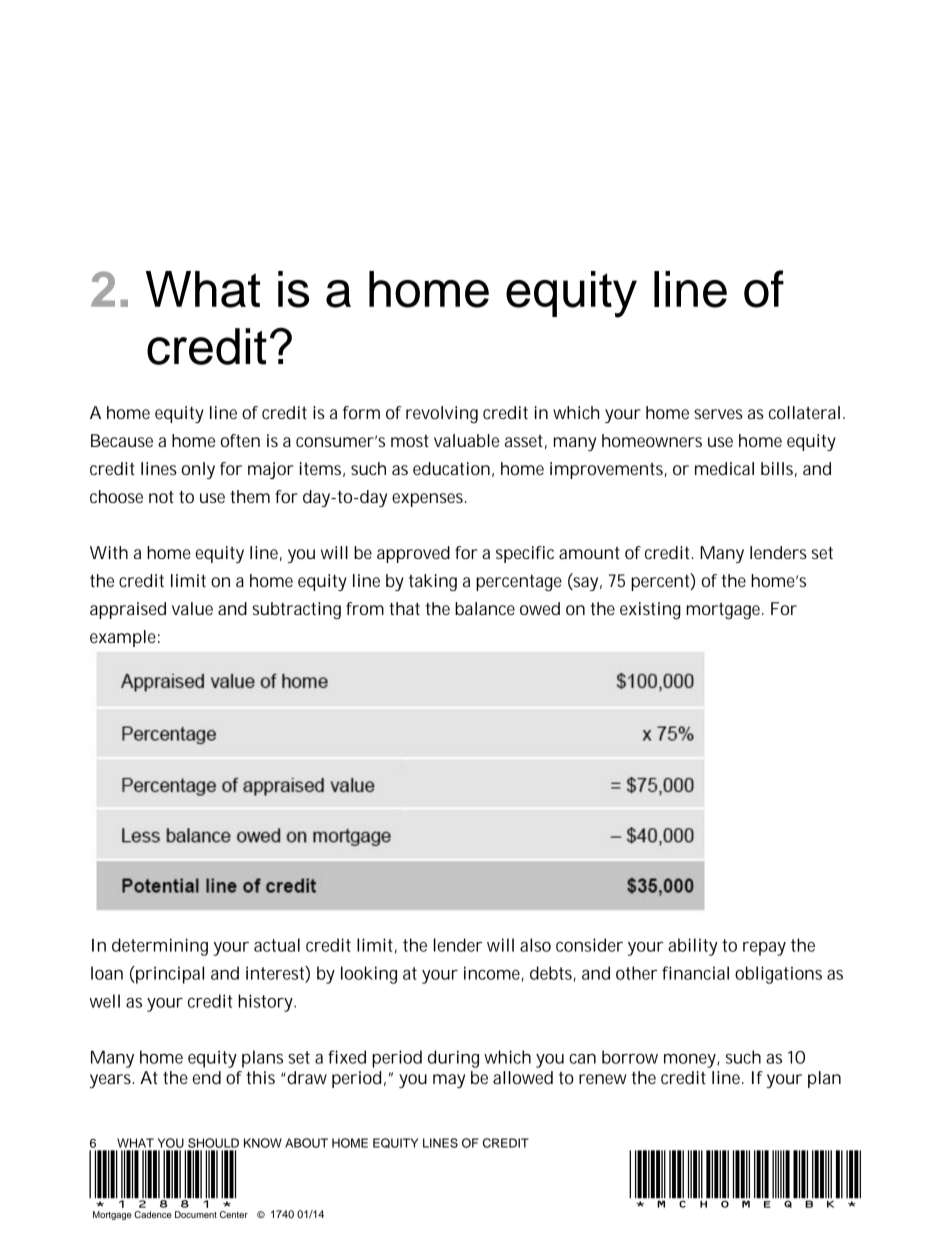  What do you see at coordinates (196, 1214) in the screenshot?
I see `Document` at bounding box center [196, 1214].
